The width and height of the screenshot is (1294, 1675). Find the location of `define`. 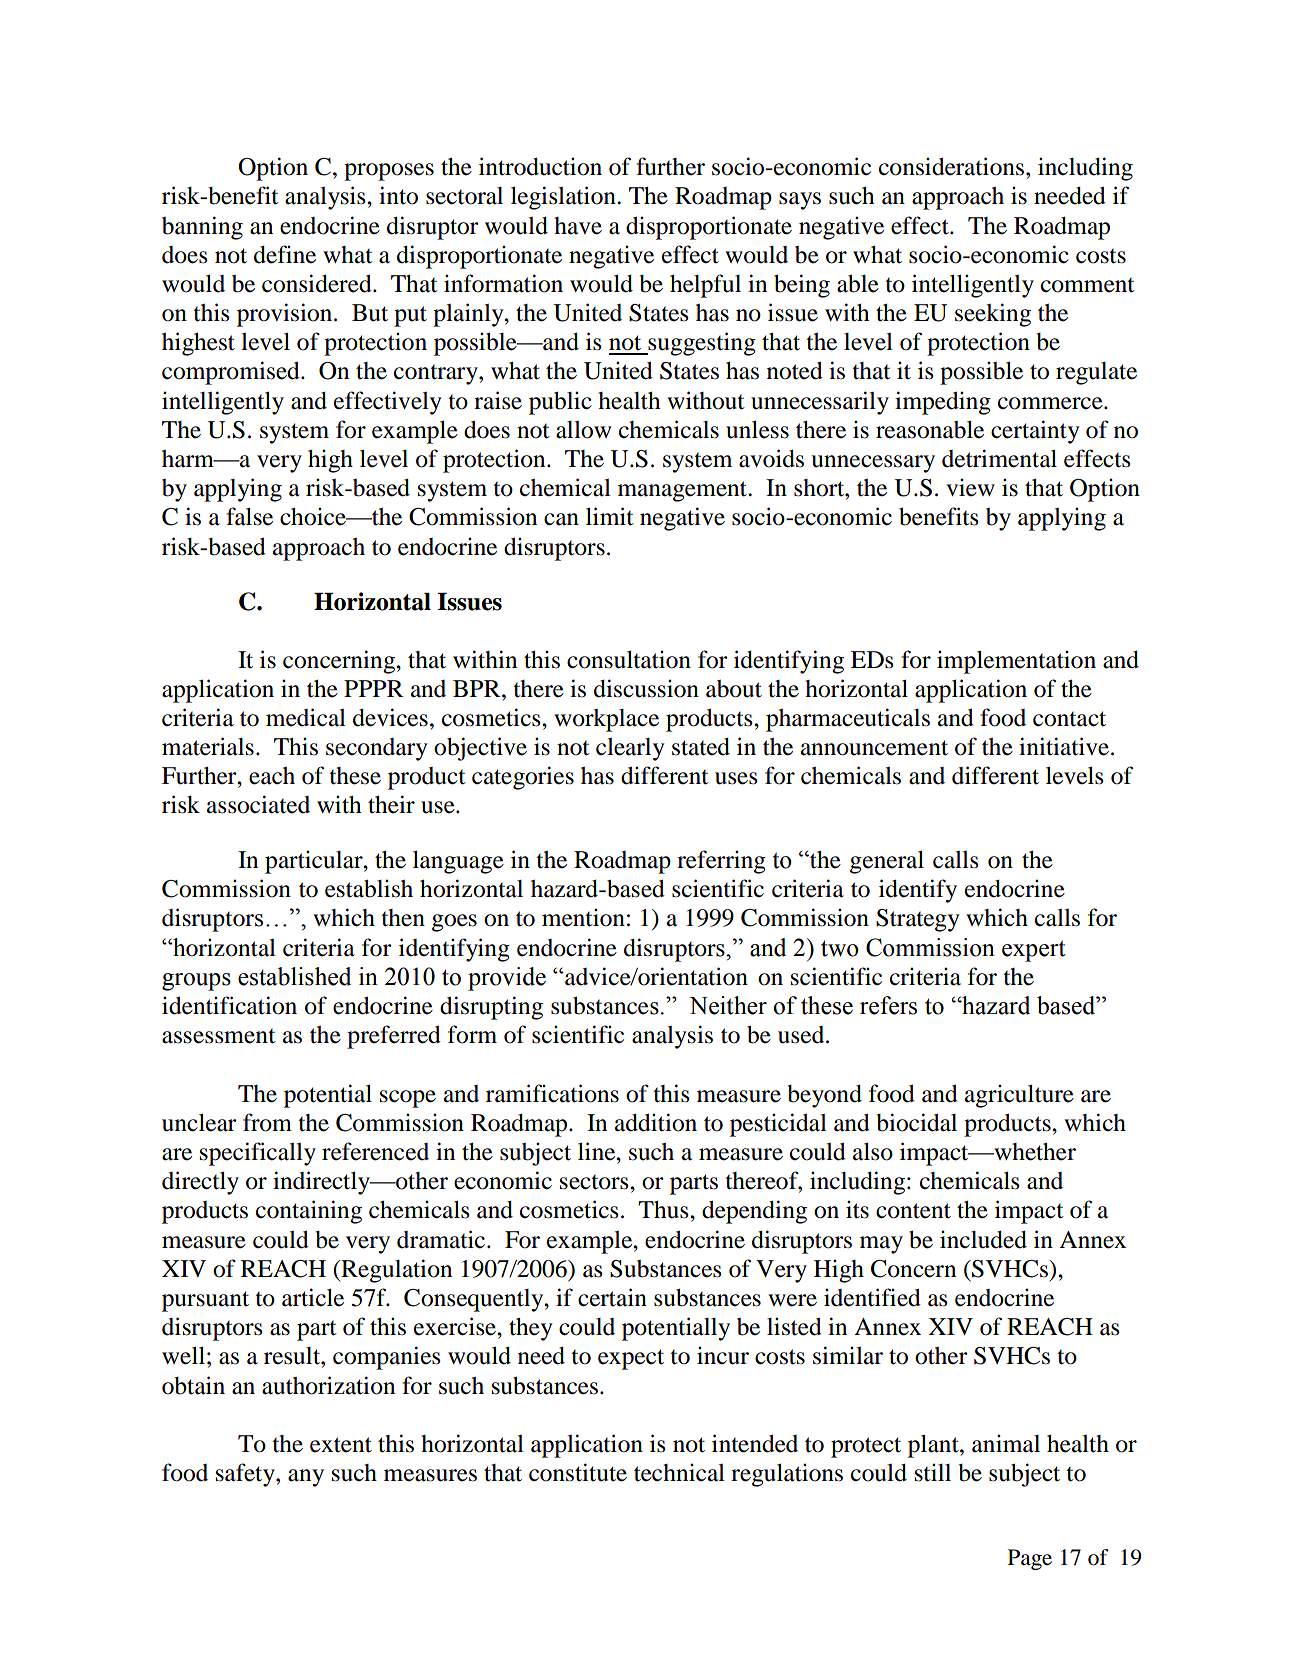

define is located at coordinates (285, 254).
